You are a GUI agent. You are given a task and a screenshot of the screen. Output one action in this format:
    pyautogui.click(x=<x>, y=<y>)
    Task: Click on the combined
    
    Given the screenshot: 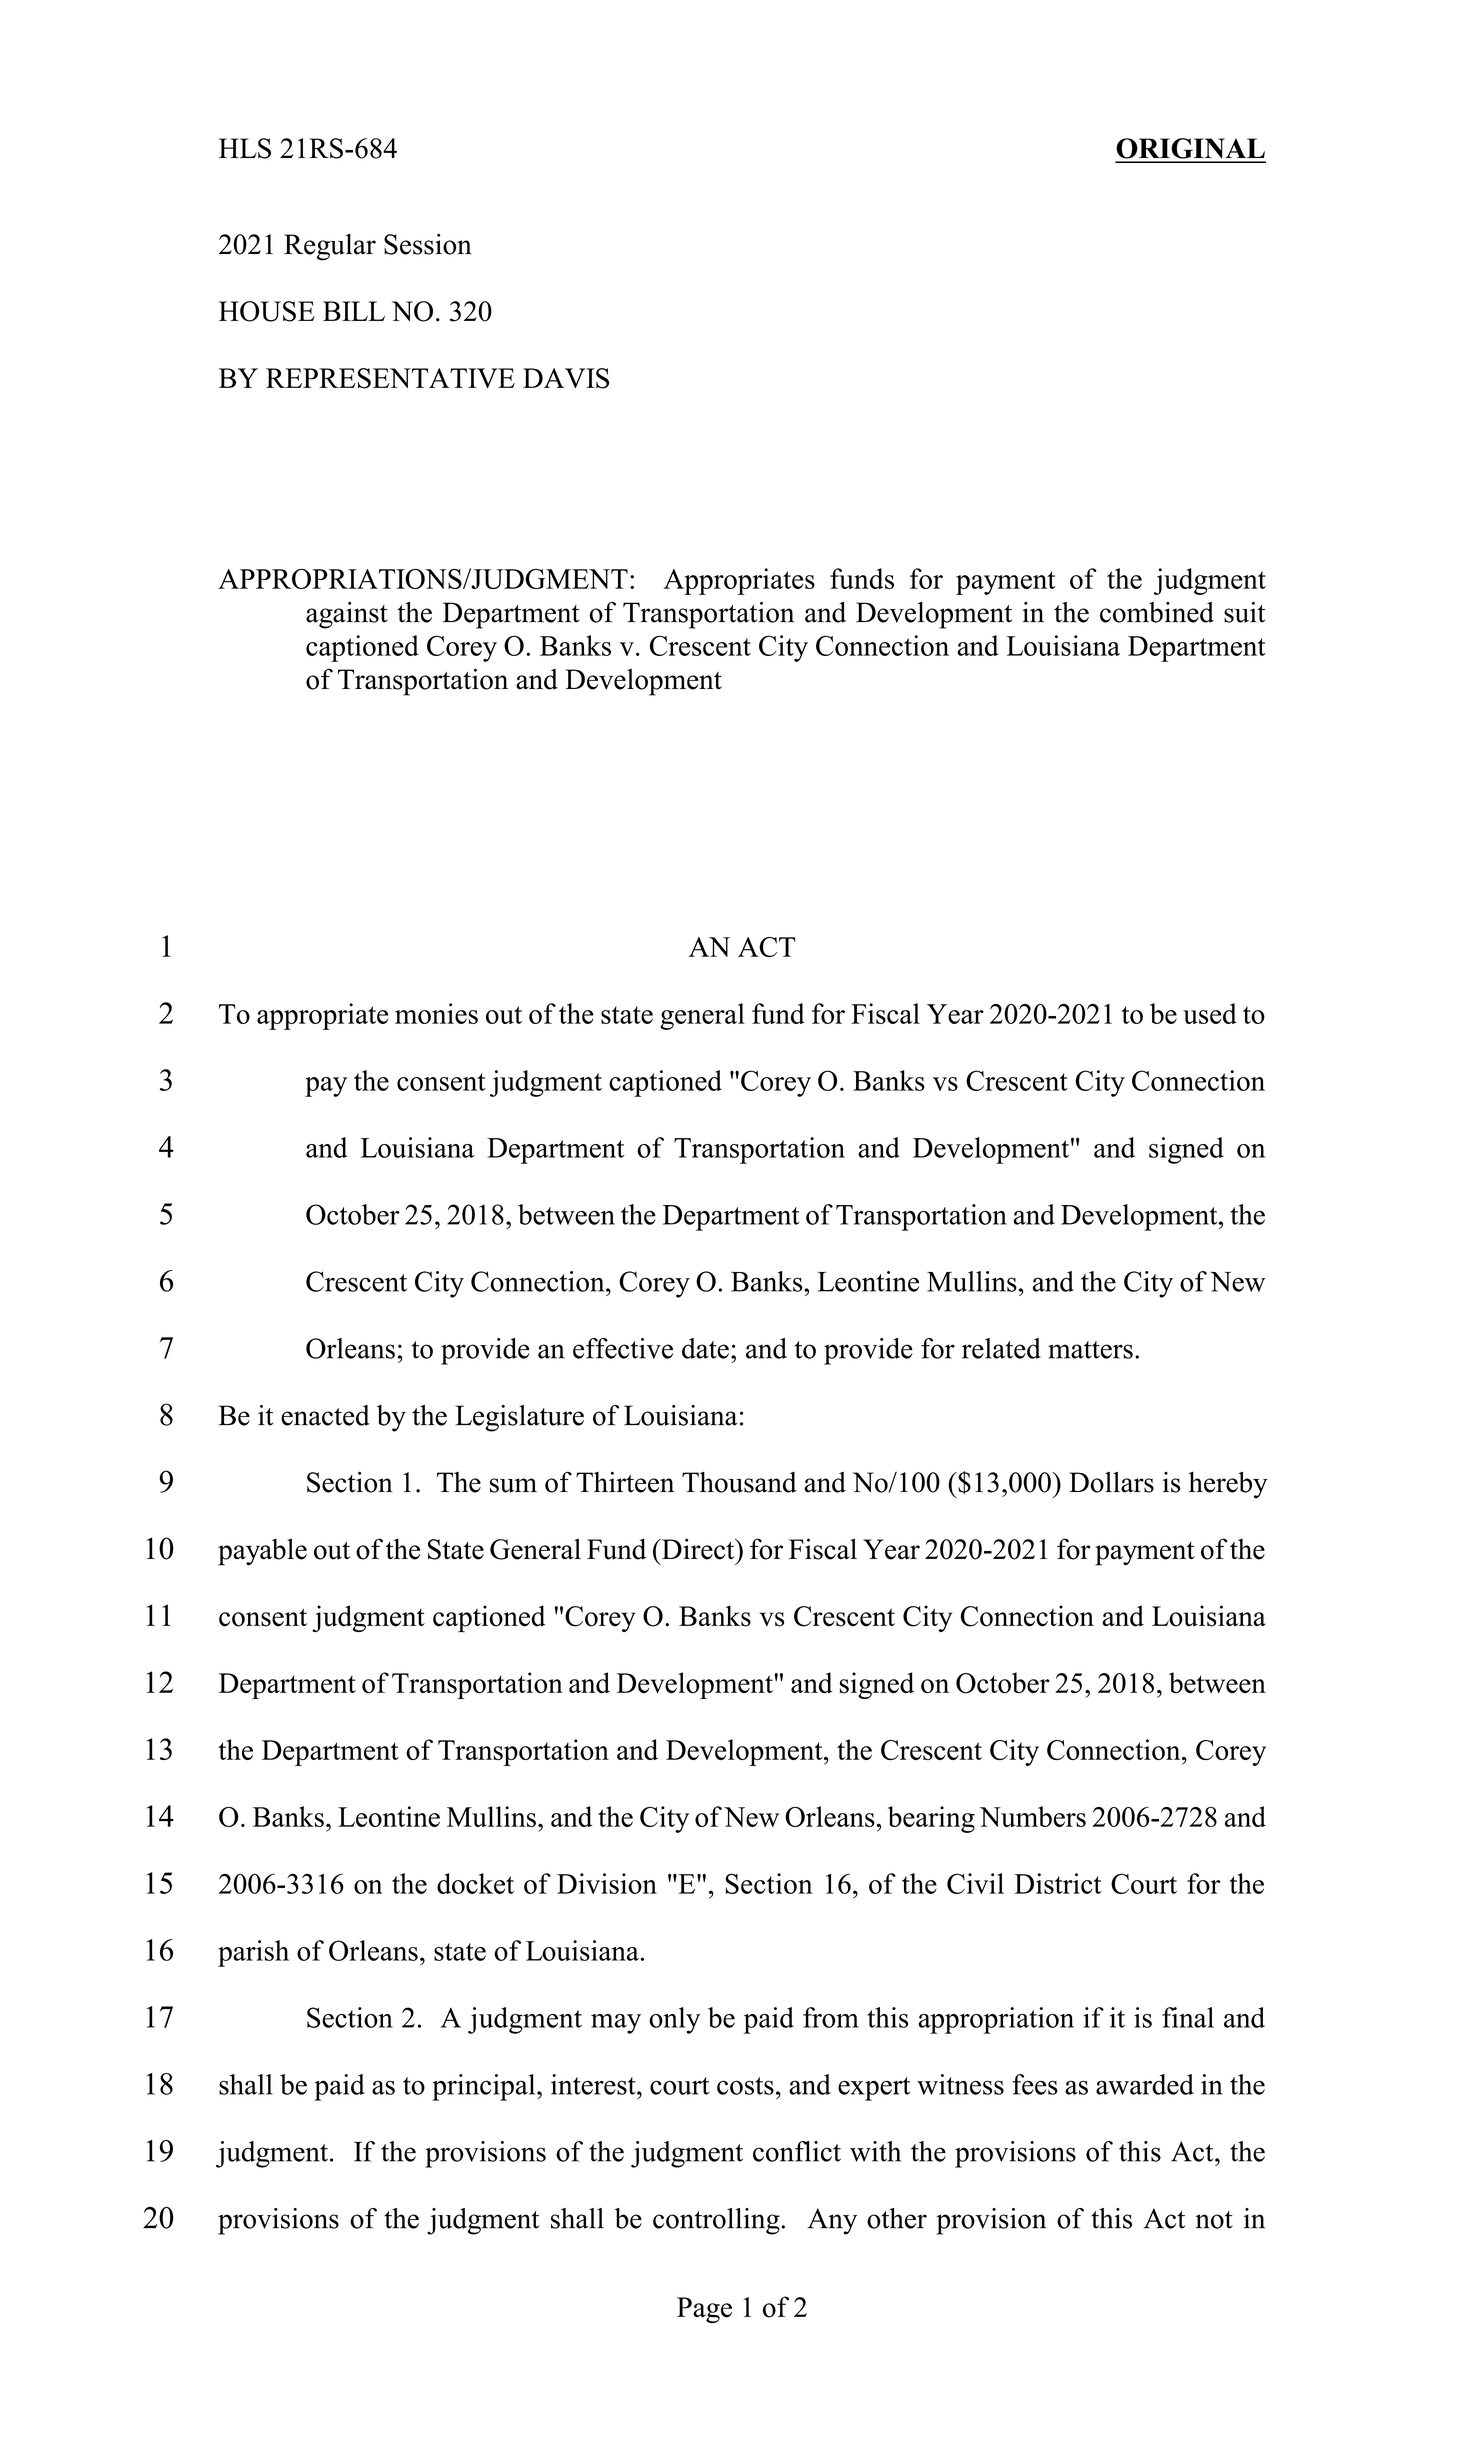 What is the action you would take?
    pyautogui.click(x=1157, y=612)
